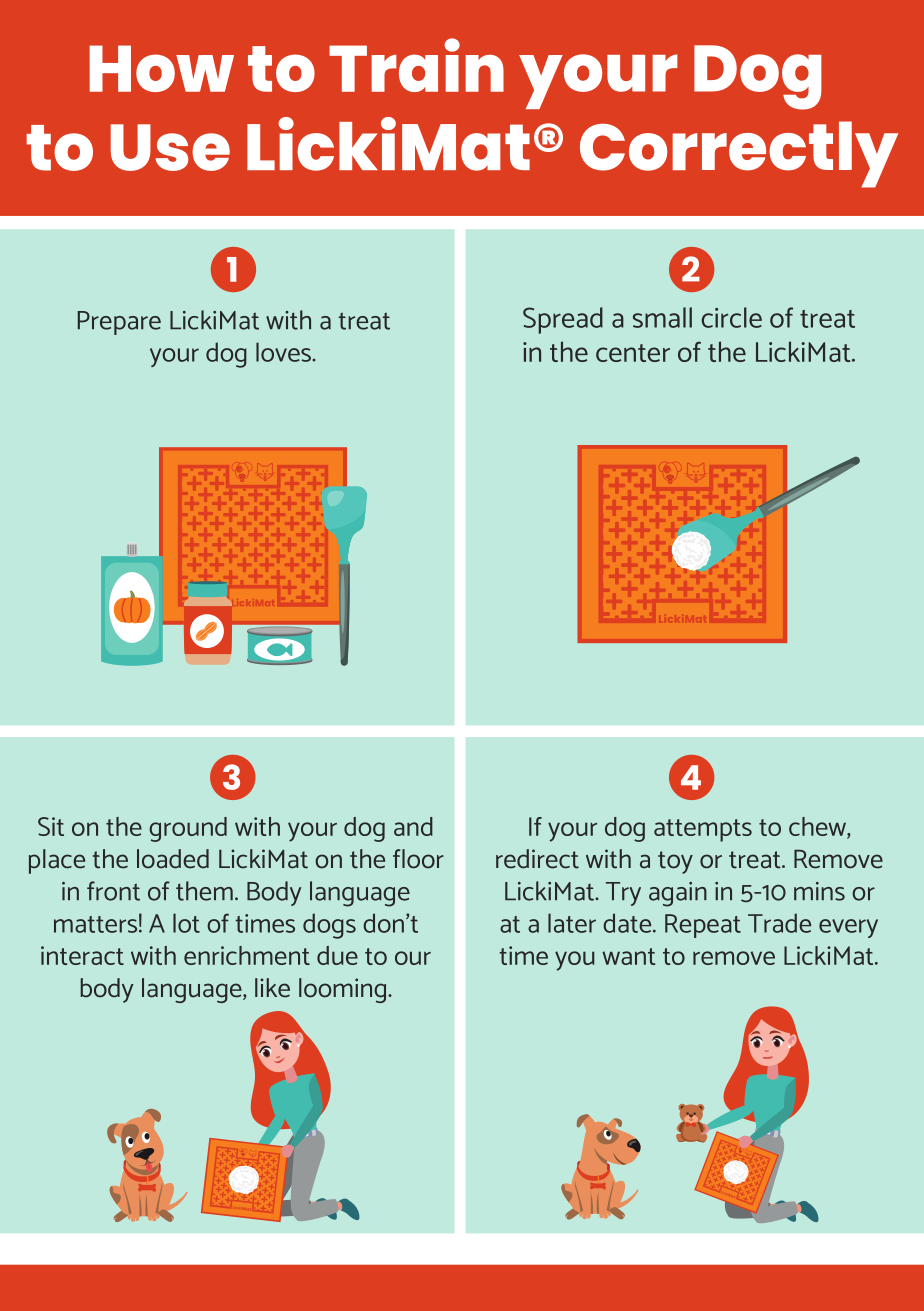  What do you see at coordinates (416, 65) in the screenshot?
I see `Train` at bounding box center [416, 65].
